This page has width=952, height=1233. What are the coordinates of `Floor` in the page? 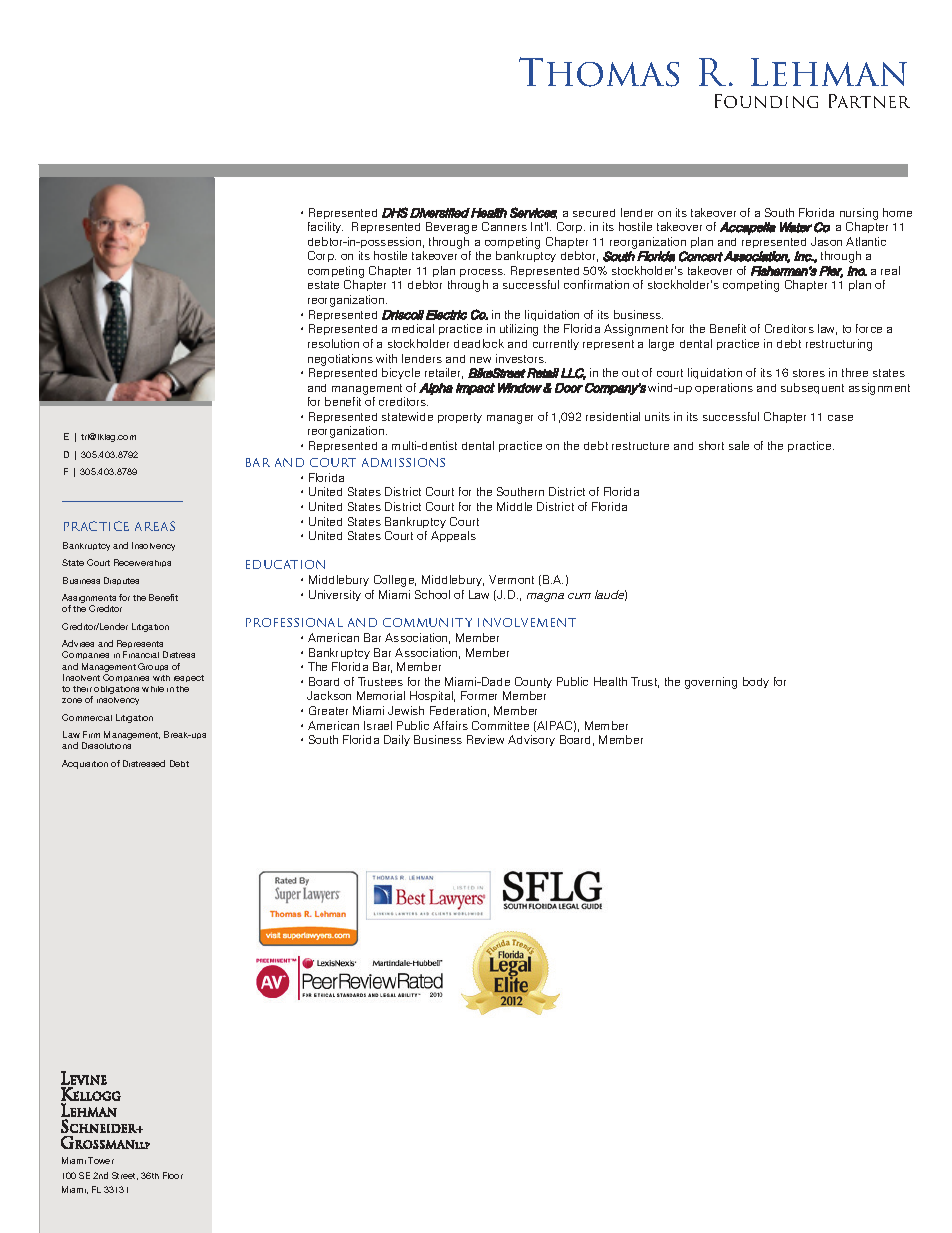 It's located at (173, 1175).
